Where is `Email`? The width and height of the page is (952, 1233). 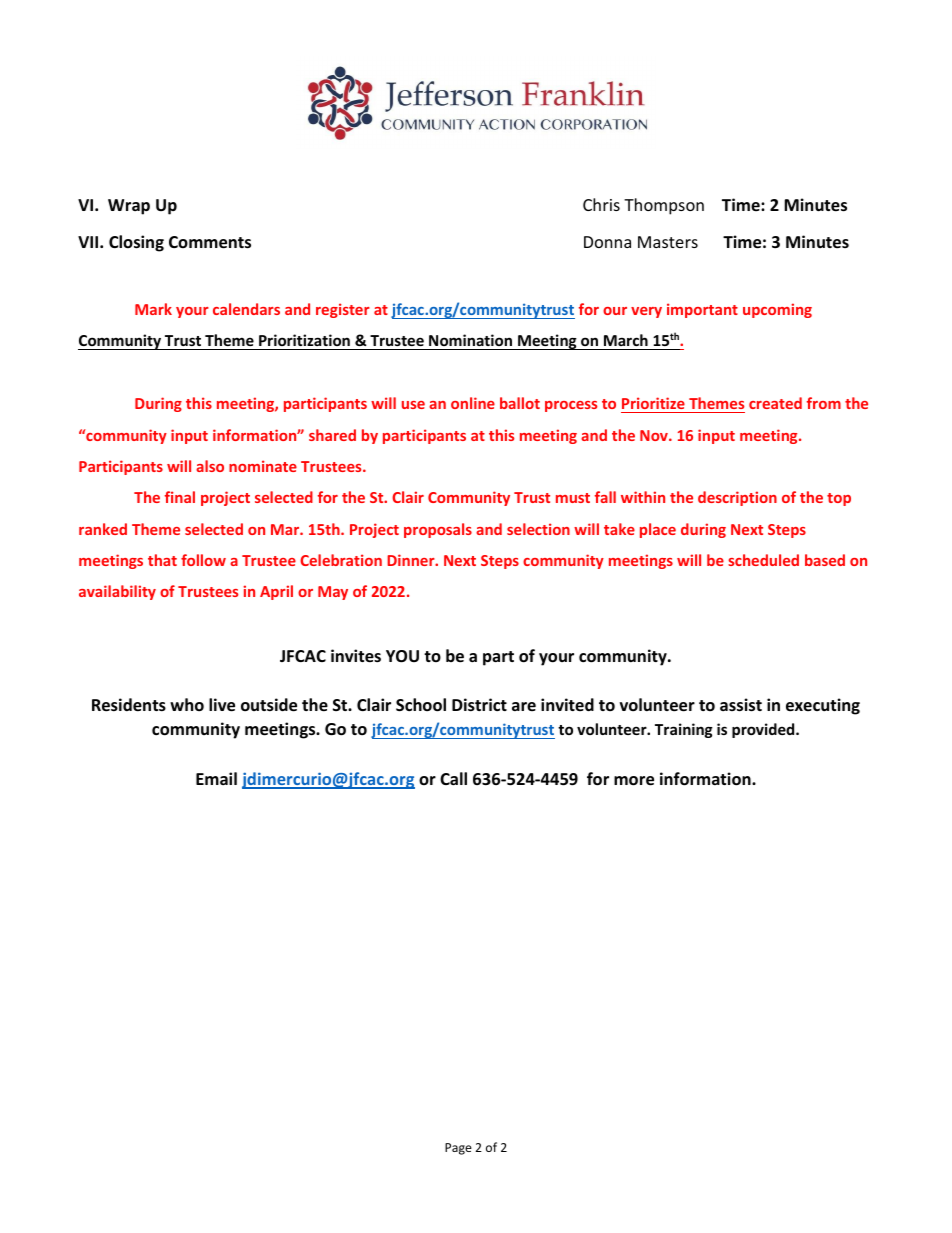 Email is located at coordinates (216, 778).
